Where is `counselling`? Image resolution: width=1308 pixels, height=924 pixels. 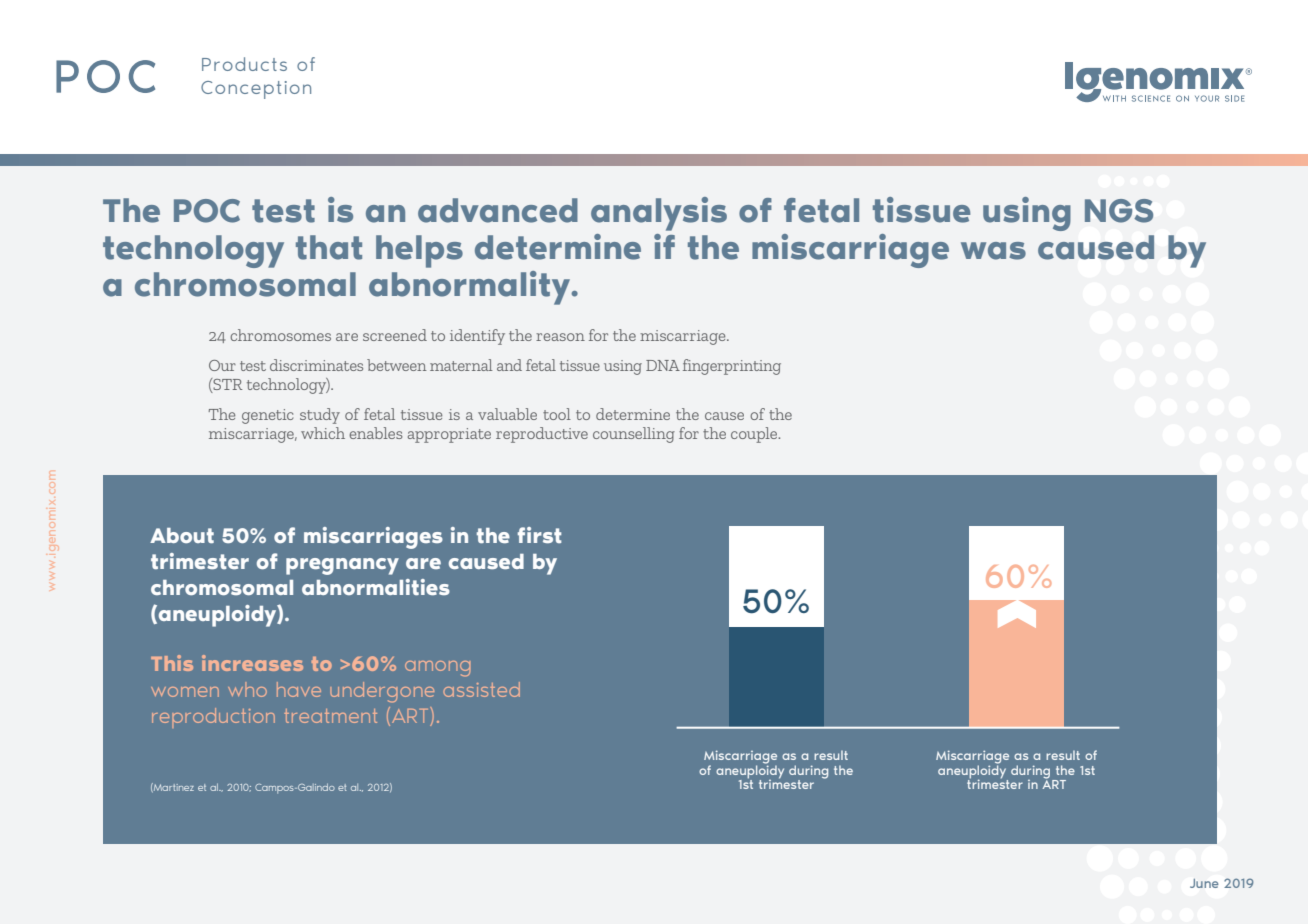
counselling is located at coordinates (634, 435).
